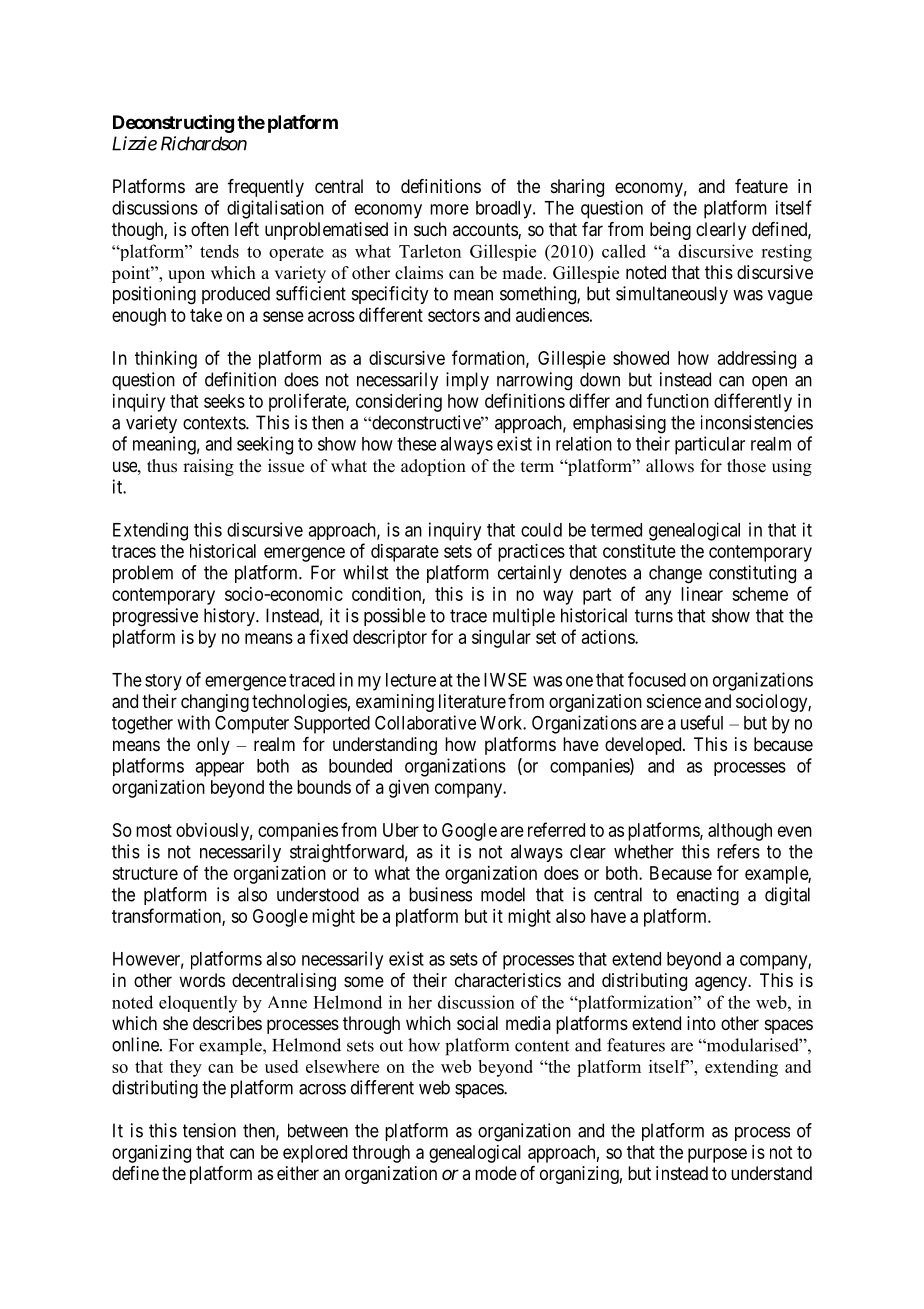  What do you see at coordinates (391, 1046) in the screenshot?
I see `out` at bounding box center [391, 1046].
